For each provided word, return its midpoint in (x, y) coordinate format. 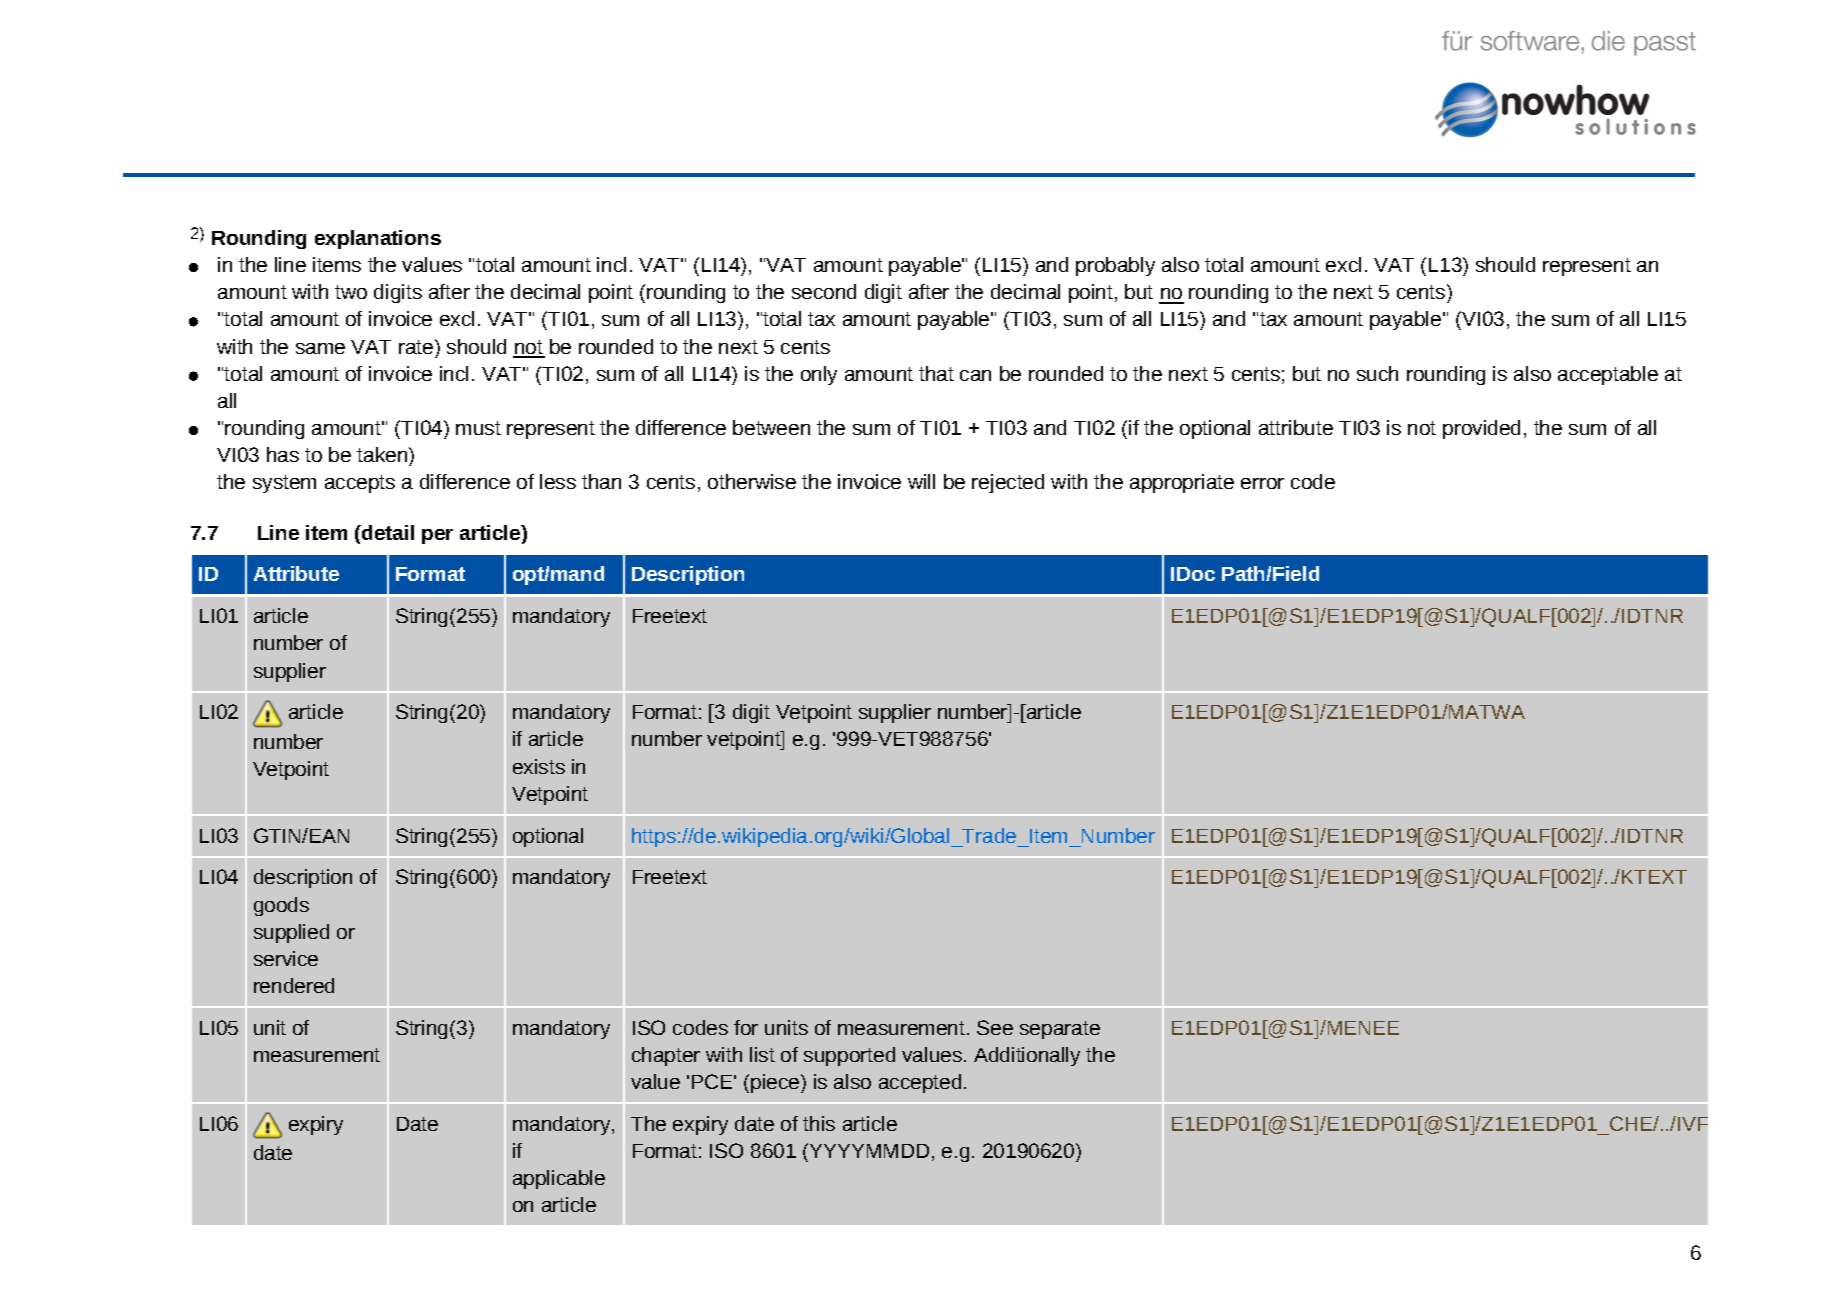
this (819, 1123)
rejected (1008, 483)
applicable (559, 1179)
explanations (378, 239)
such (1377, 373)
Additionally (1027, 1056)
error (1262, 483)
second (824, 291)
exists (539, 766)
